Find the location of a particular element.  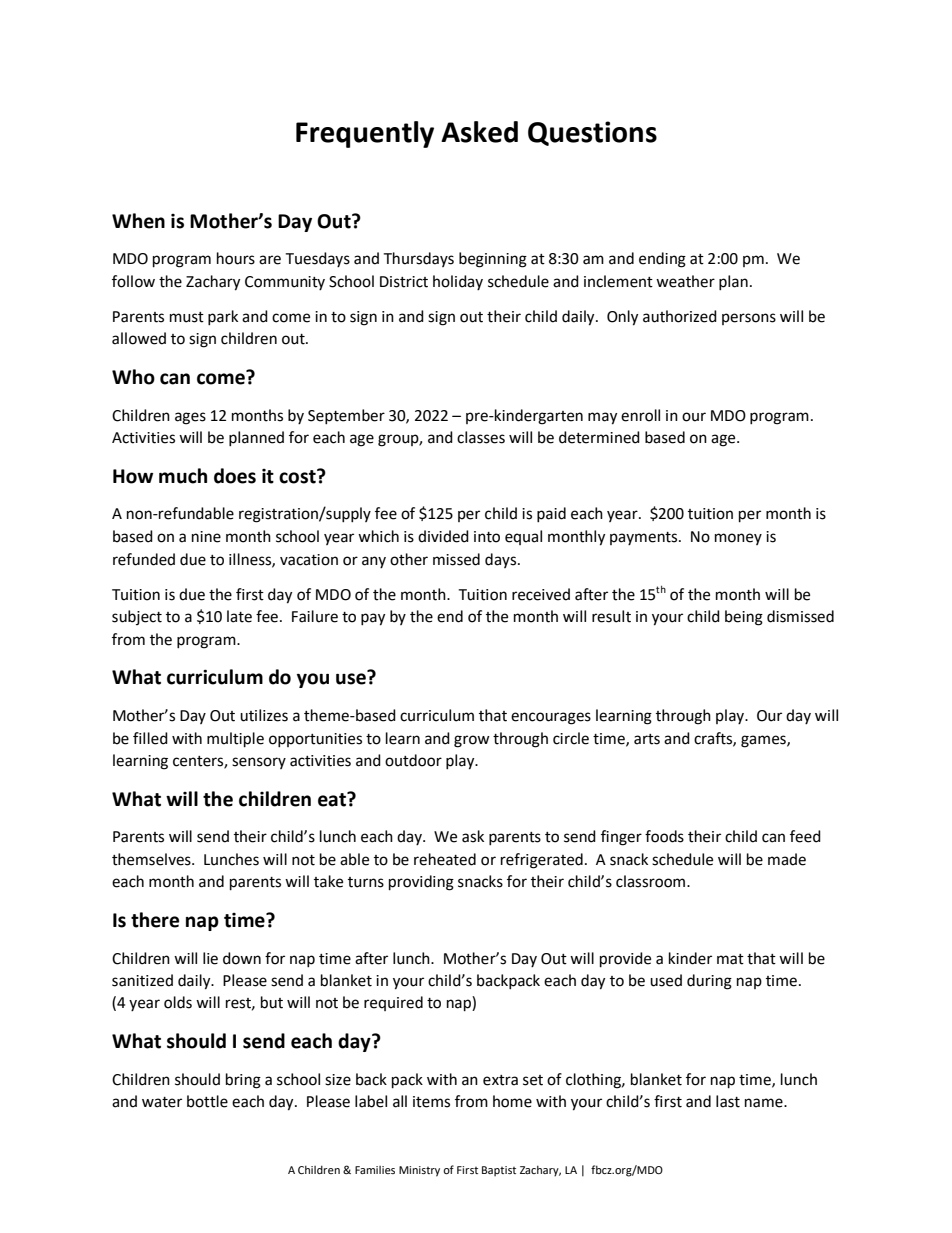

When is located at coordinates (138, 221).
